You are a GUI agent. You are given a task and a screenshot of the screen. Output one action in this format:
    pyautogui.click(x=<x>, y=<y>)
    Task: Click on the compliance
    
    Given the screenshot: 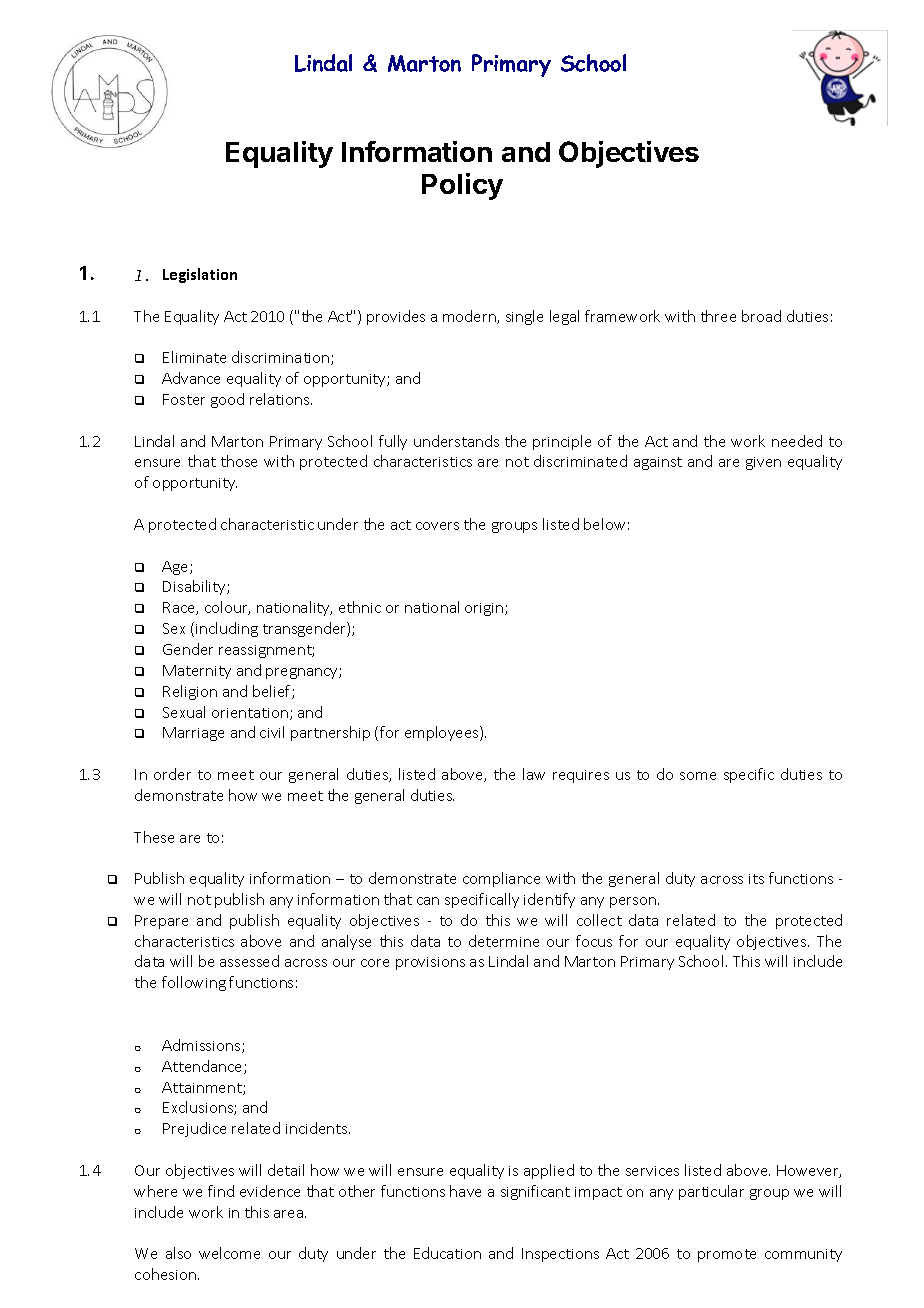 What is the action you would take?
    pyautogui.click(x=501, y=879)
